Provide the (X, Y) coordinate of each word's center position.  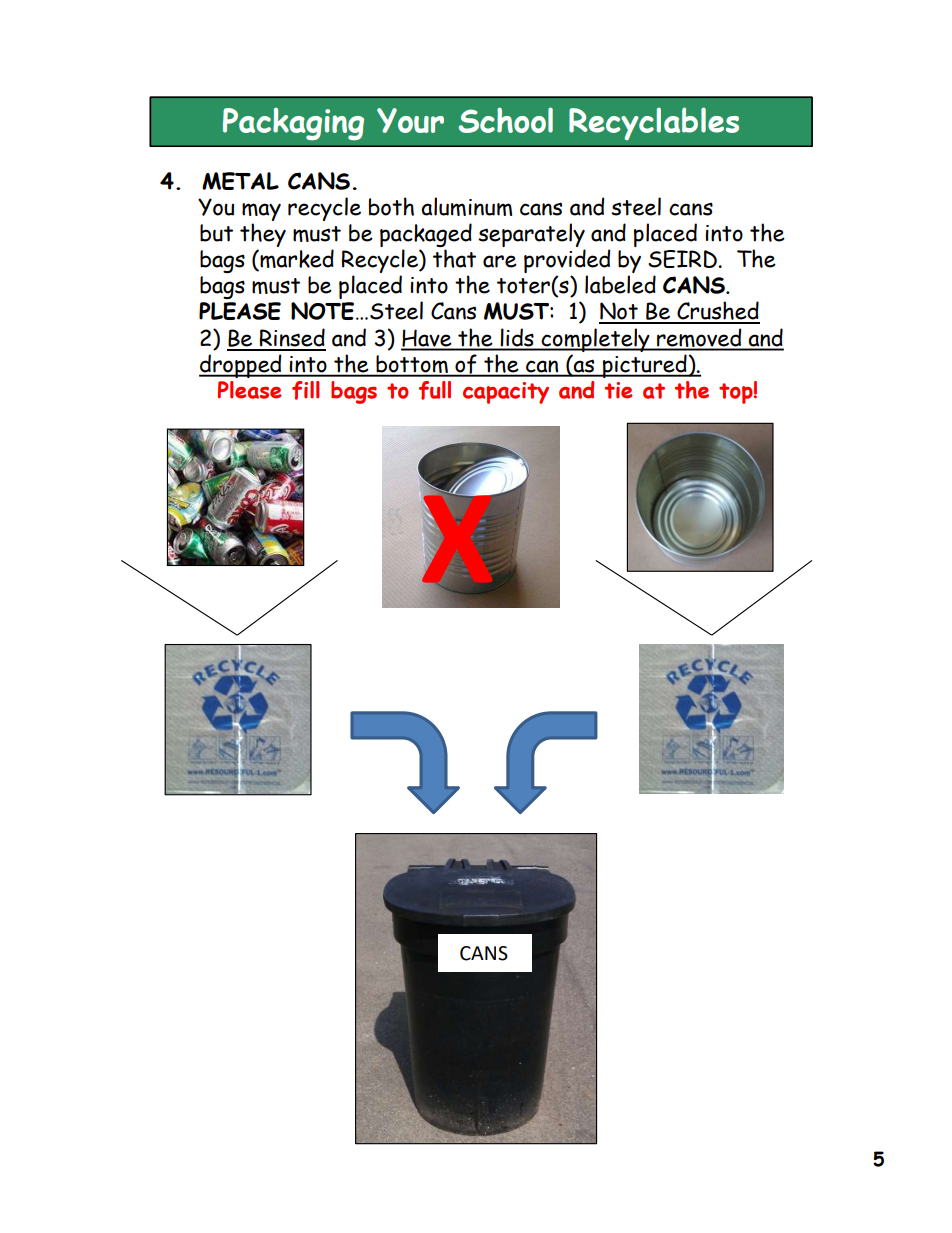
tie (618, 390)
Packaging (293, 124)
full (435, 390)
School (506, 120)
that (454, 258)
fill (305, 390)
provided (567, 262)
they (263, 236)
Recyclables (654, 123)
